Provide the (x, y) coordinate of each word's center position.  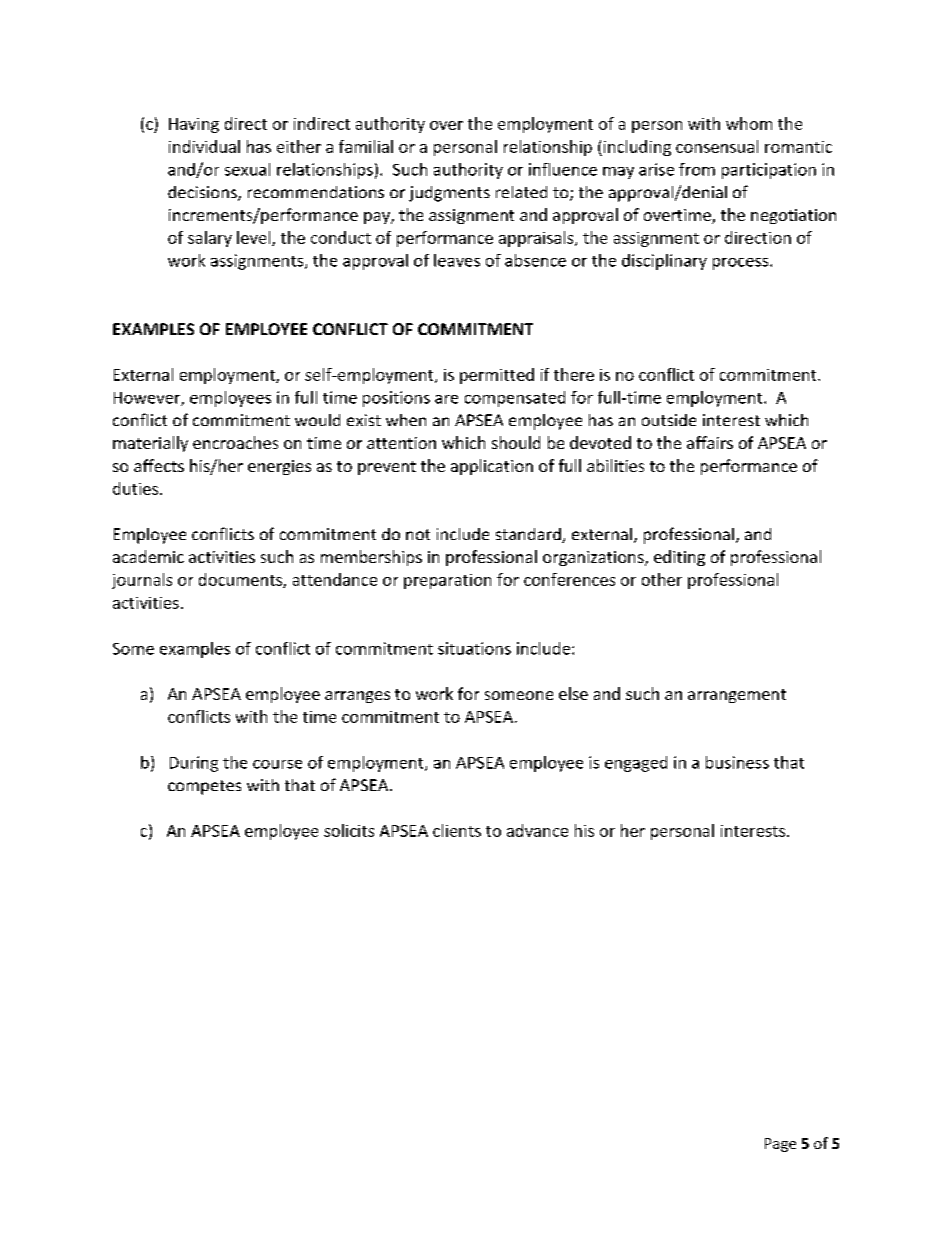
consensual (717, 146)
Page (780, 1145)
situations (474, 648)
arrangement (737, 696)
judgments (449, 194)
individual (204, 146)
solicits (349, 830)
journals (142, 581)
